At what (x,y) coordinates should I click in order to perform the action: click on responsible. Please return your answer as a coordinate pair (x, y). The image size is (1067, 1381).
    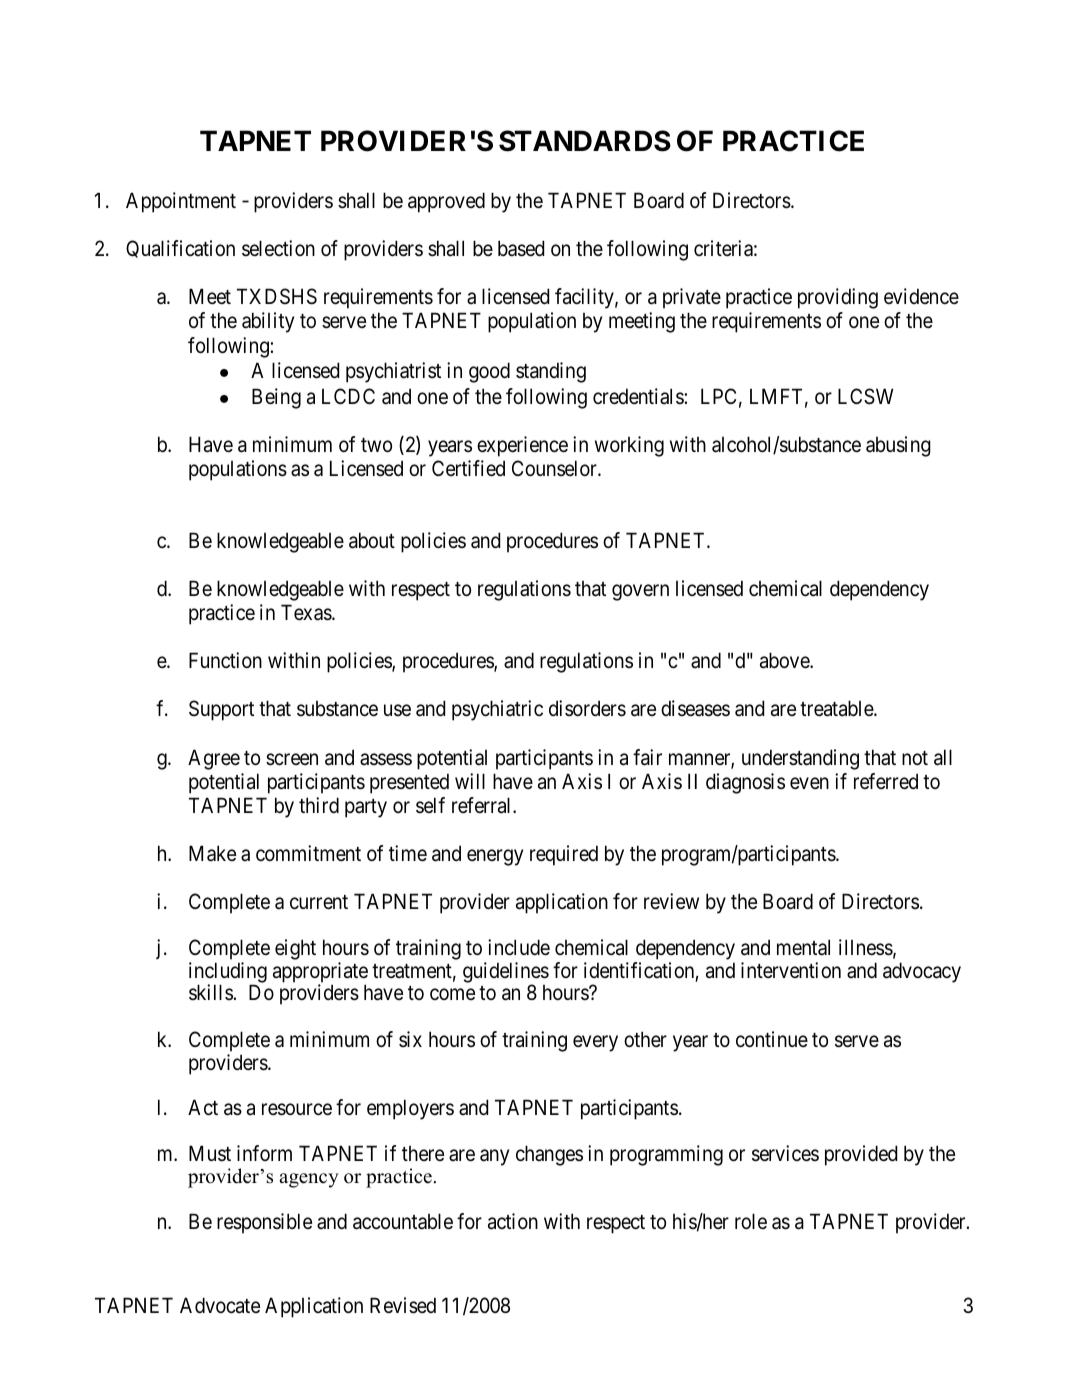
    Looking at the image, I should click on (264, 1223).
